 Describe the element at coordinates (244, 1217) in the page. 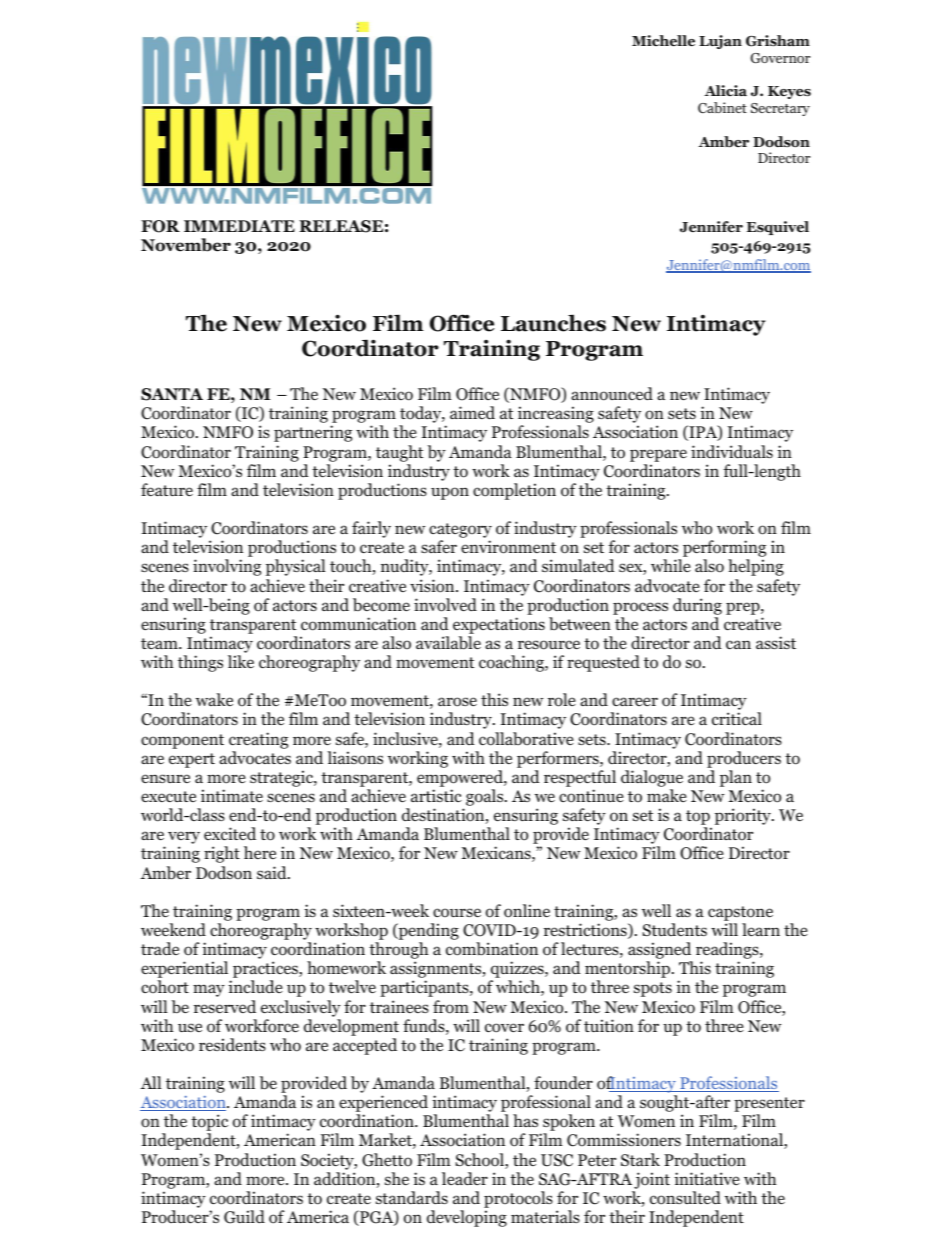

I see `Guild` at that location.
